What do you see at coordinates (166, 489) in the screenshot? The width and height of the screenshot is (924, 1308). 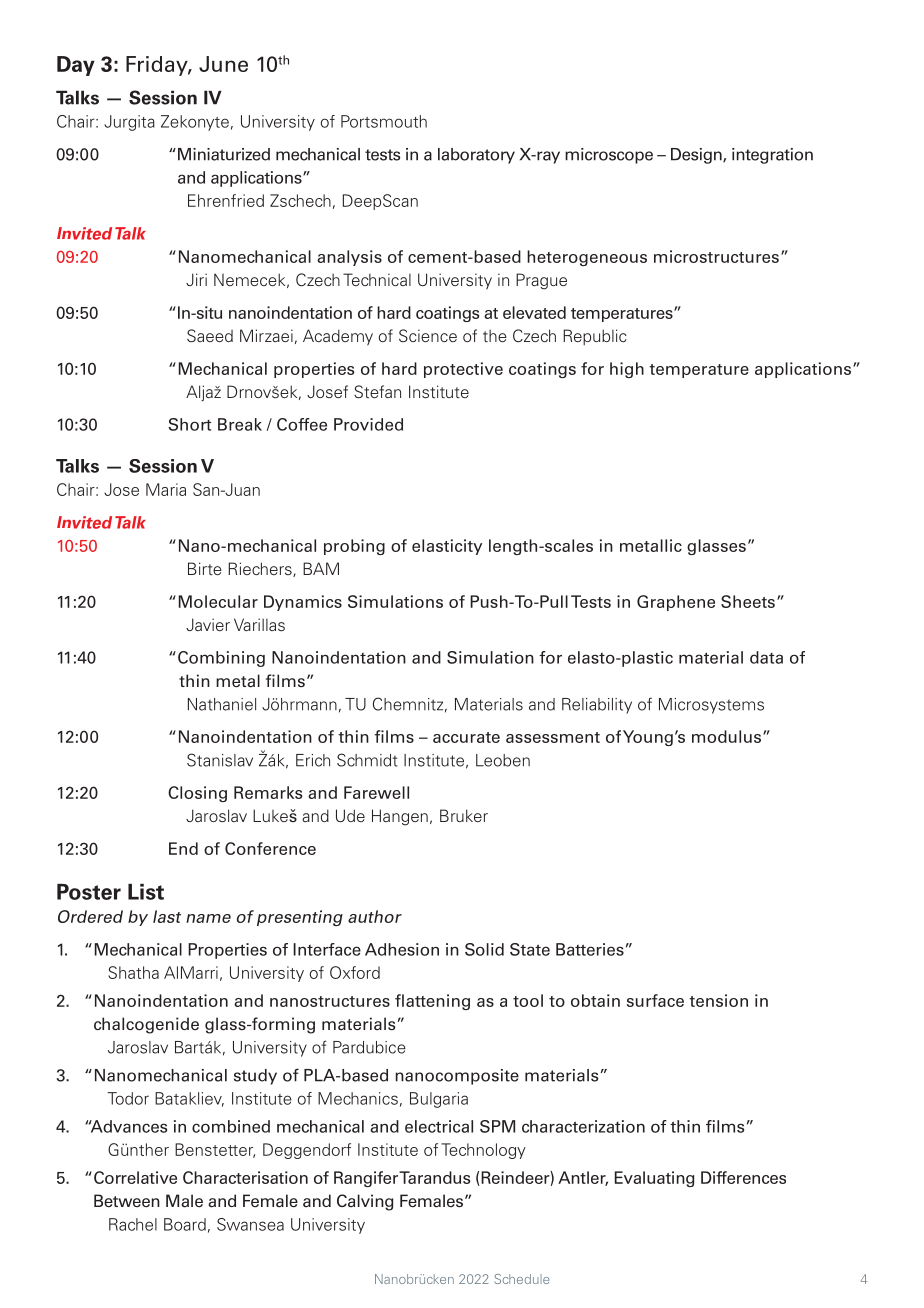 I see `Maria` at bounding box center [166, 489].
